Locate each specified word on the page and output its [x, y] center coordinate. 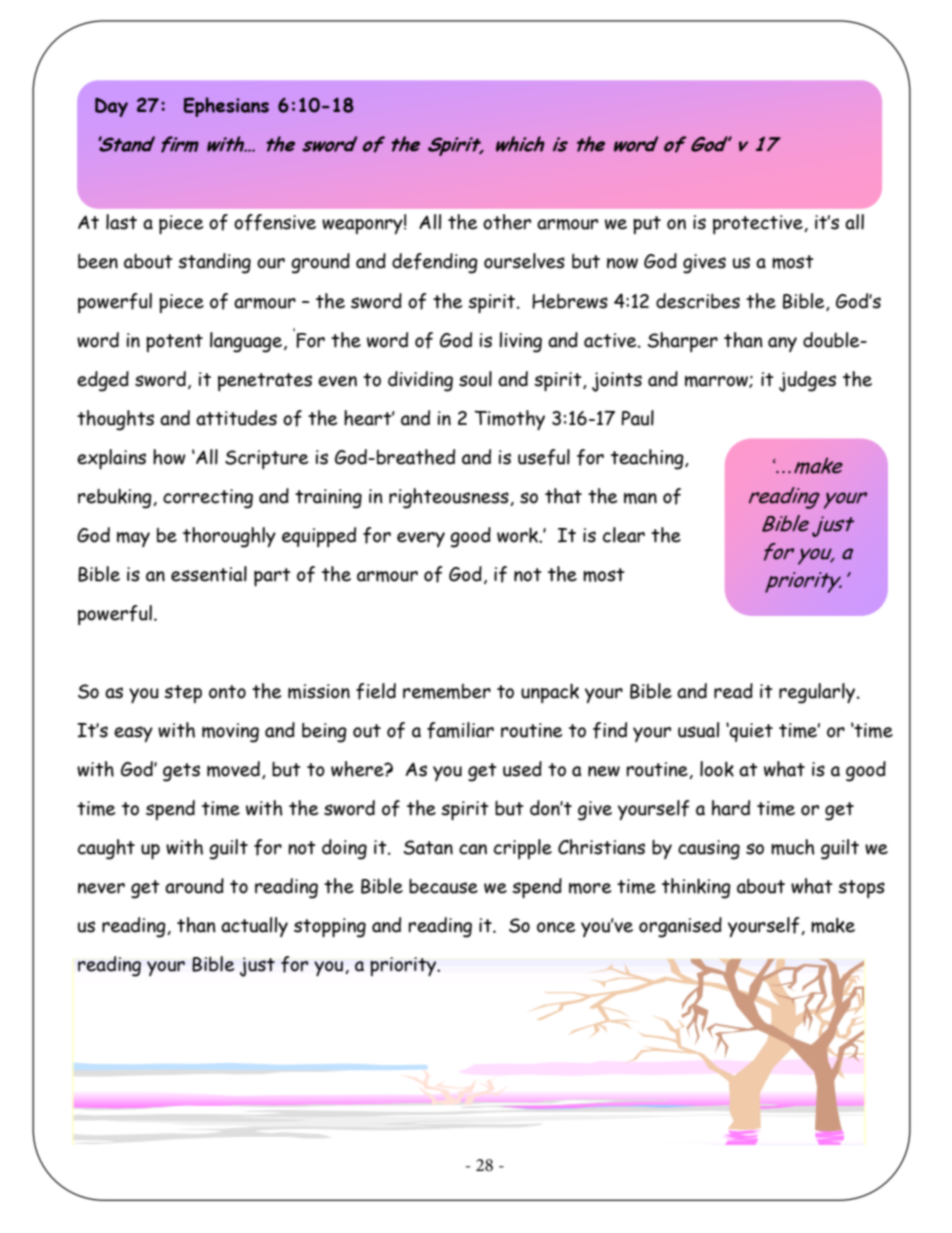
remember [447, 691]
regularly [818, 693]
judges [807, 381]
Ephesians [226, 107]
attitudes [236, 418]
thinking [696, 888]
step [183, 694]
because [443, 886]
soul [475, 379]
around [194, 886]
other [507, 222]
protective [759, 224]
